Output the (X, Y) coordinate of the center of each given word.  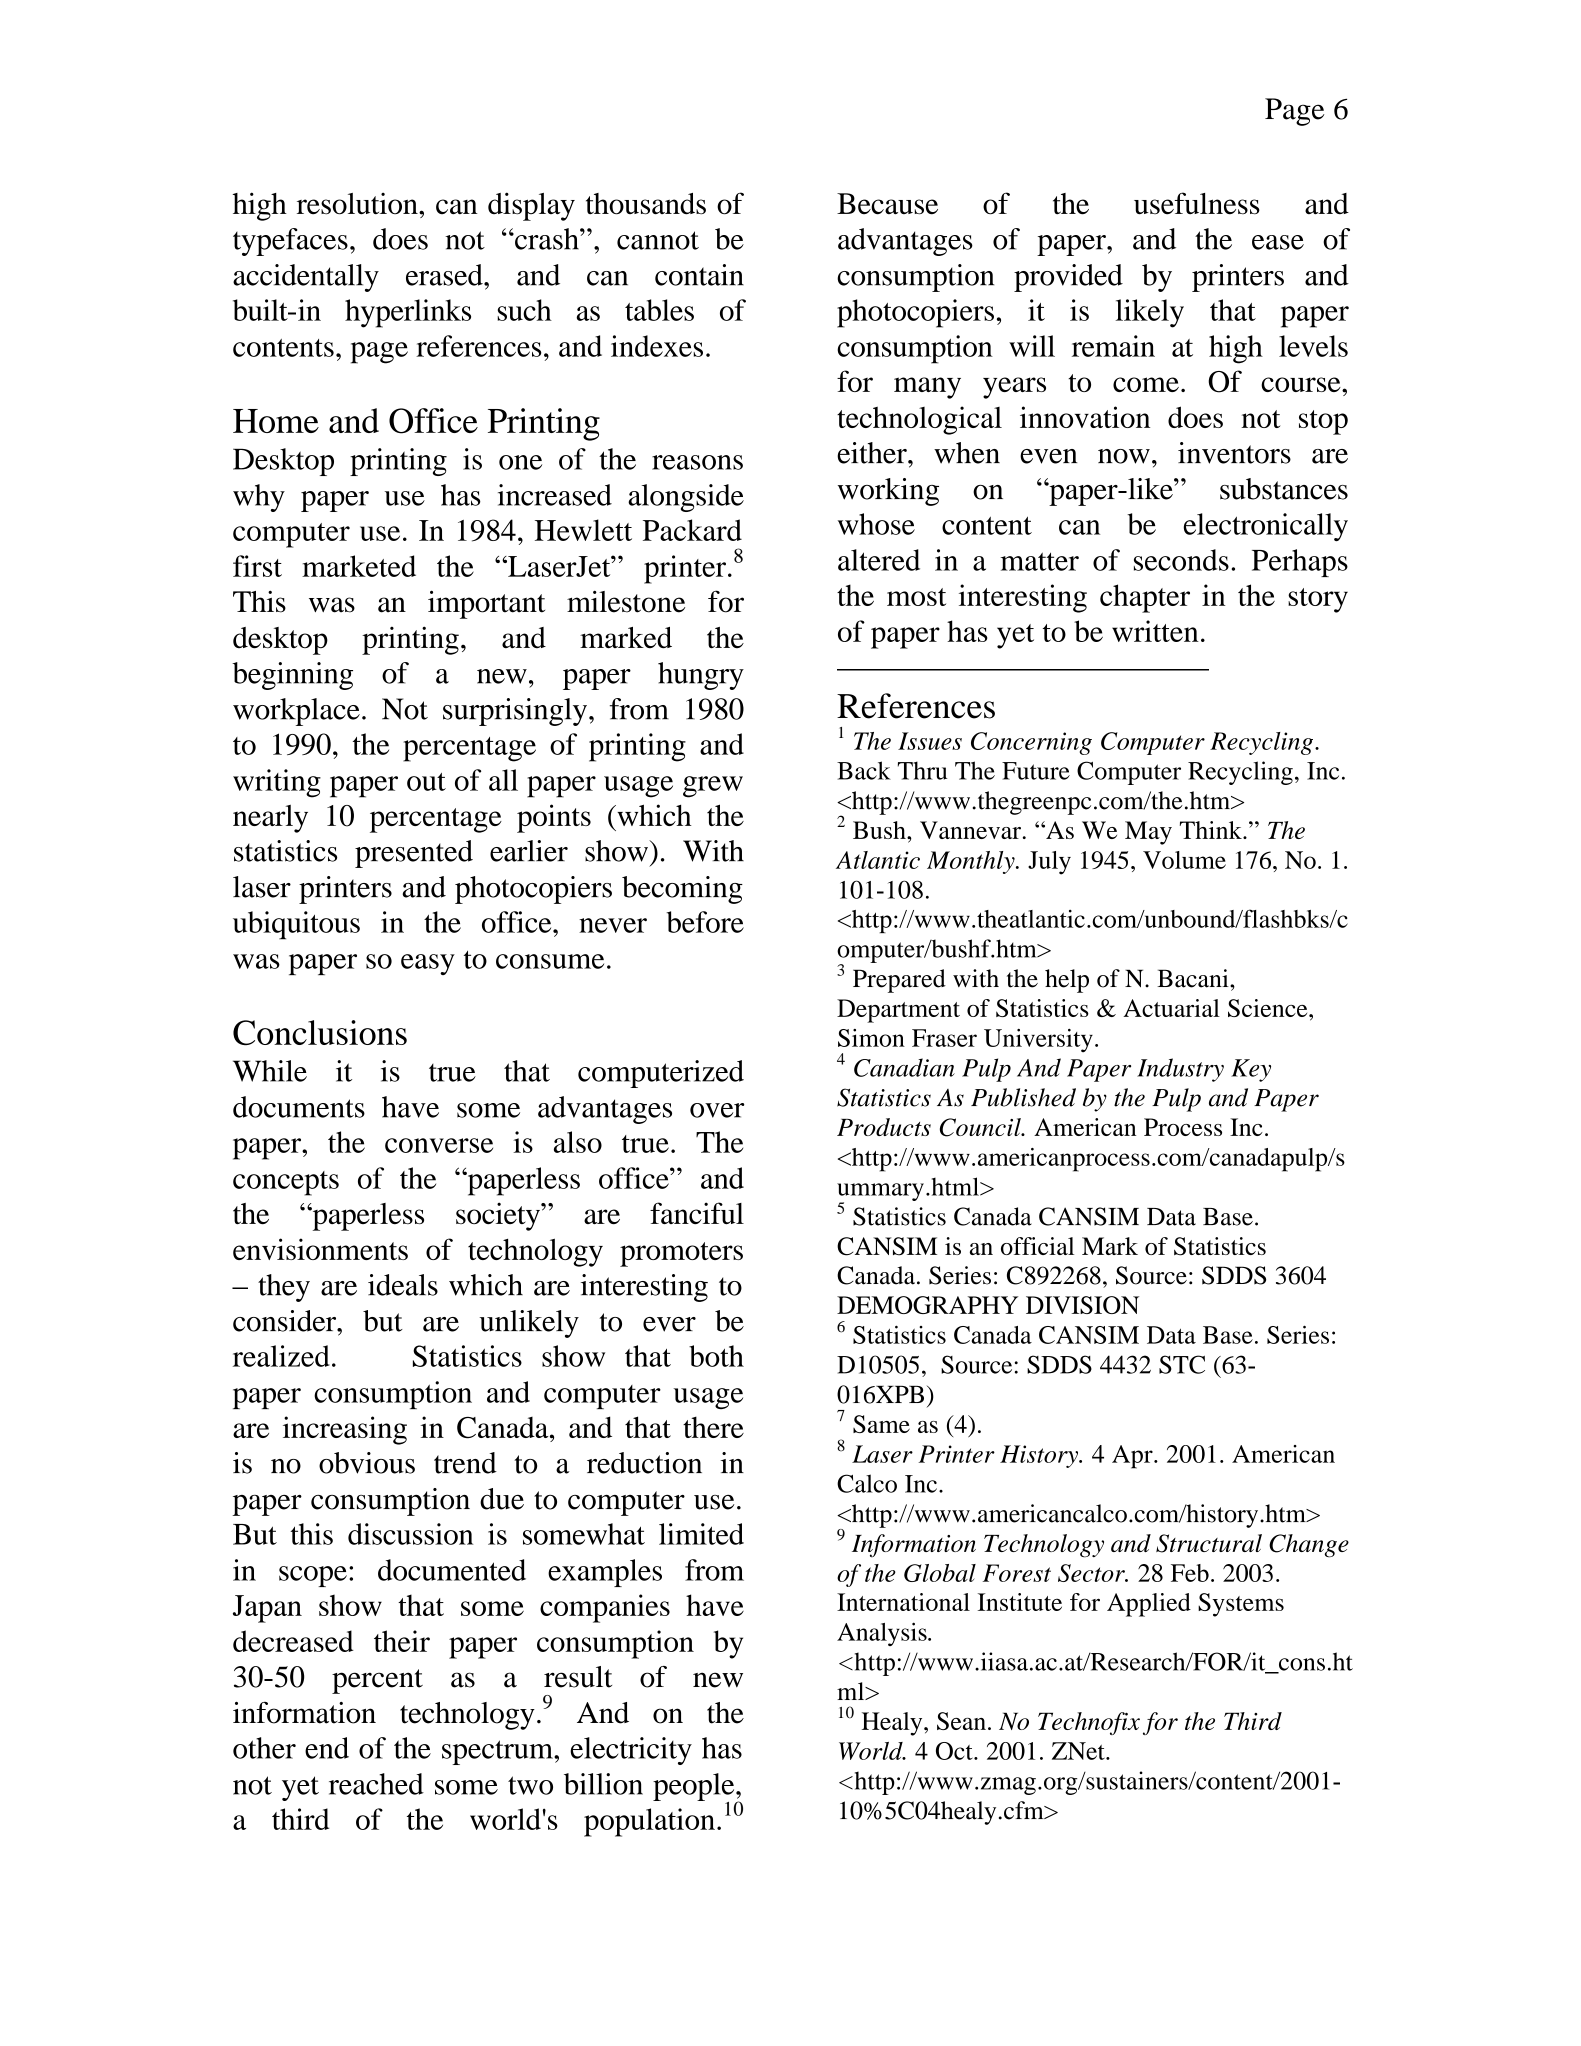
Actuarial (1171, 1008)
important (486, 604)
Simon (871, 1038)
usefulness (1197, 203)
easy (428, 964)
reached (376, 1784)
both (716, 1356)
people (695, 1788)
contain (699, 275)
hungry (701, 676)
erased (445, 275)
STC (1182, 1364)
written (1155, 631)
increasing (345, 1430)
